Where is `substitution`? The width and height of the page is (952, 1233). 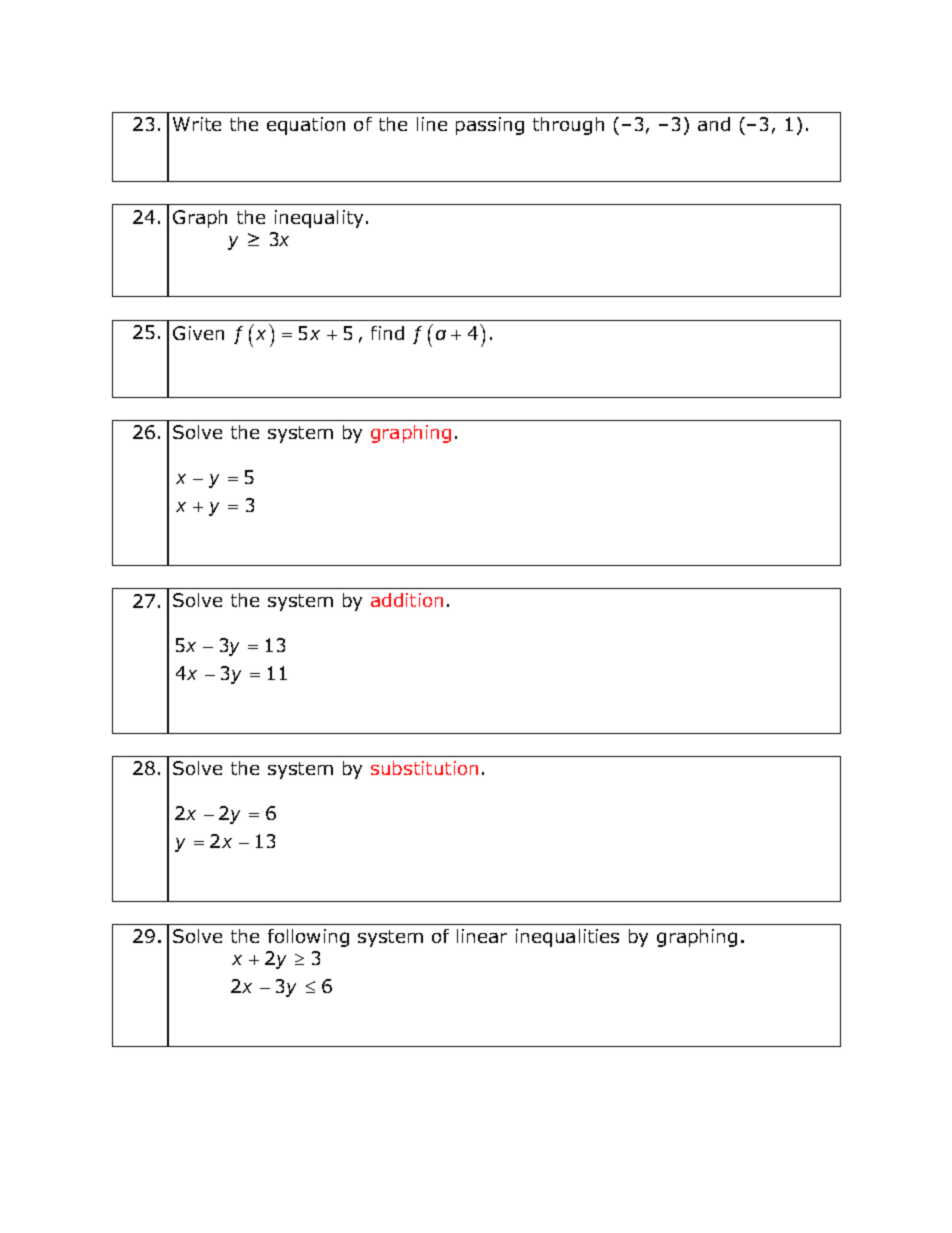
substitution is located at coordinates (424, 768).
